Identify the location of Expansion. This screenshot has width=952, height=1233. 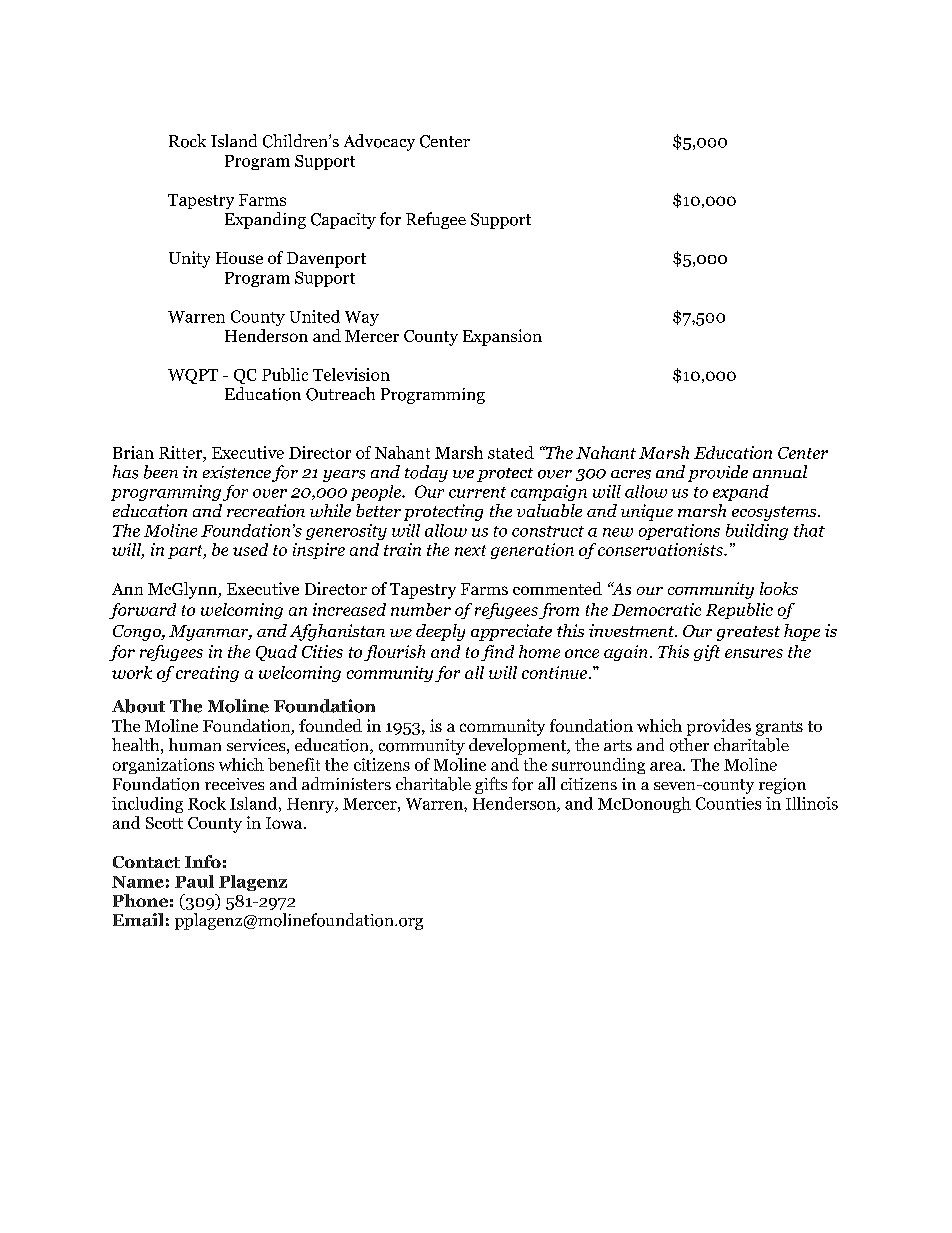
(502, 337).
